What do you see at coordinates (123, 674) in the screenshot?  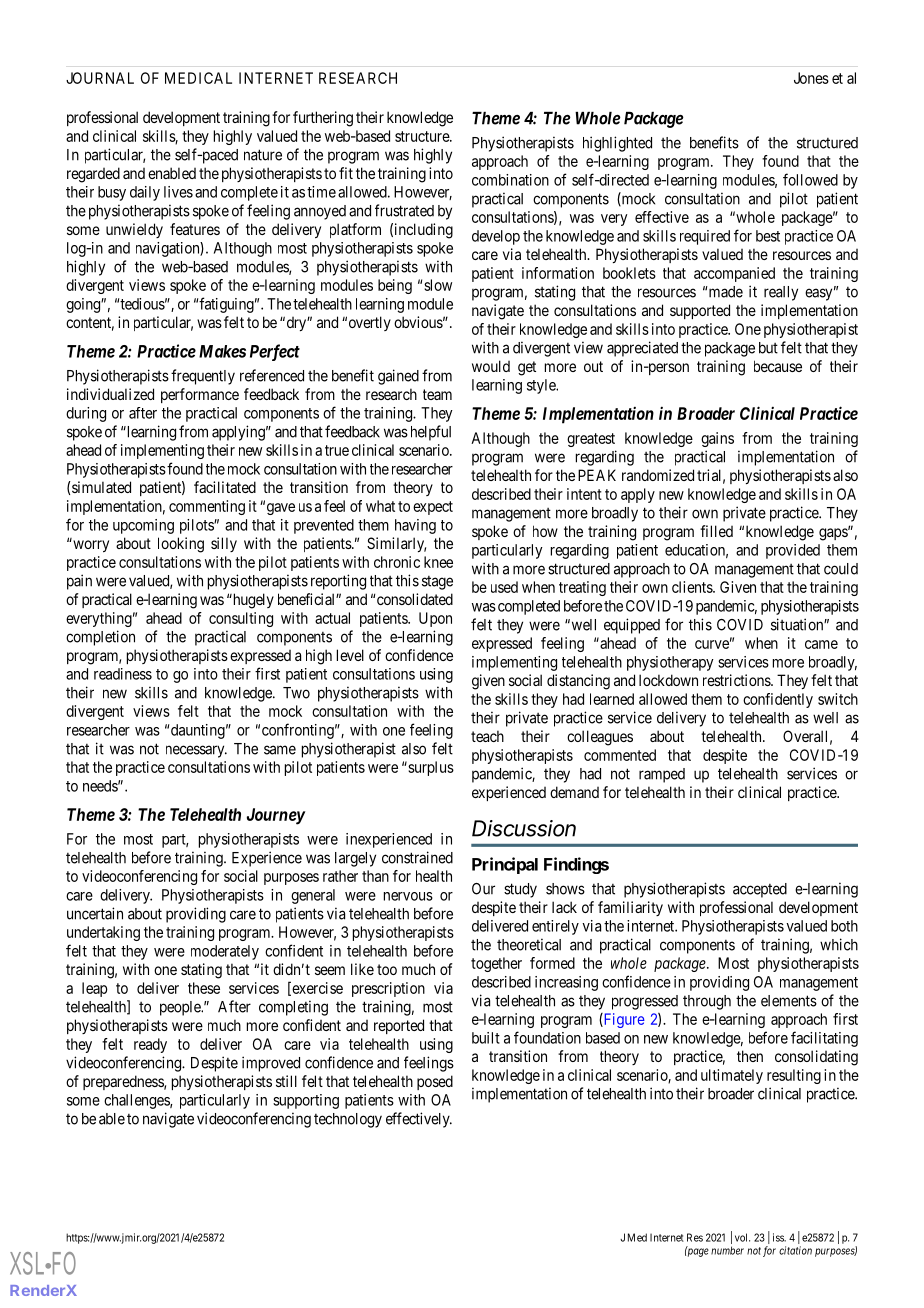 I see `readiness` at bounding box center [123, 674].
